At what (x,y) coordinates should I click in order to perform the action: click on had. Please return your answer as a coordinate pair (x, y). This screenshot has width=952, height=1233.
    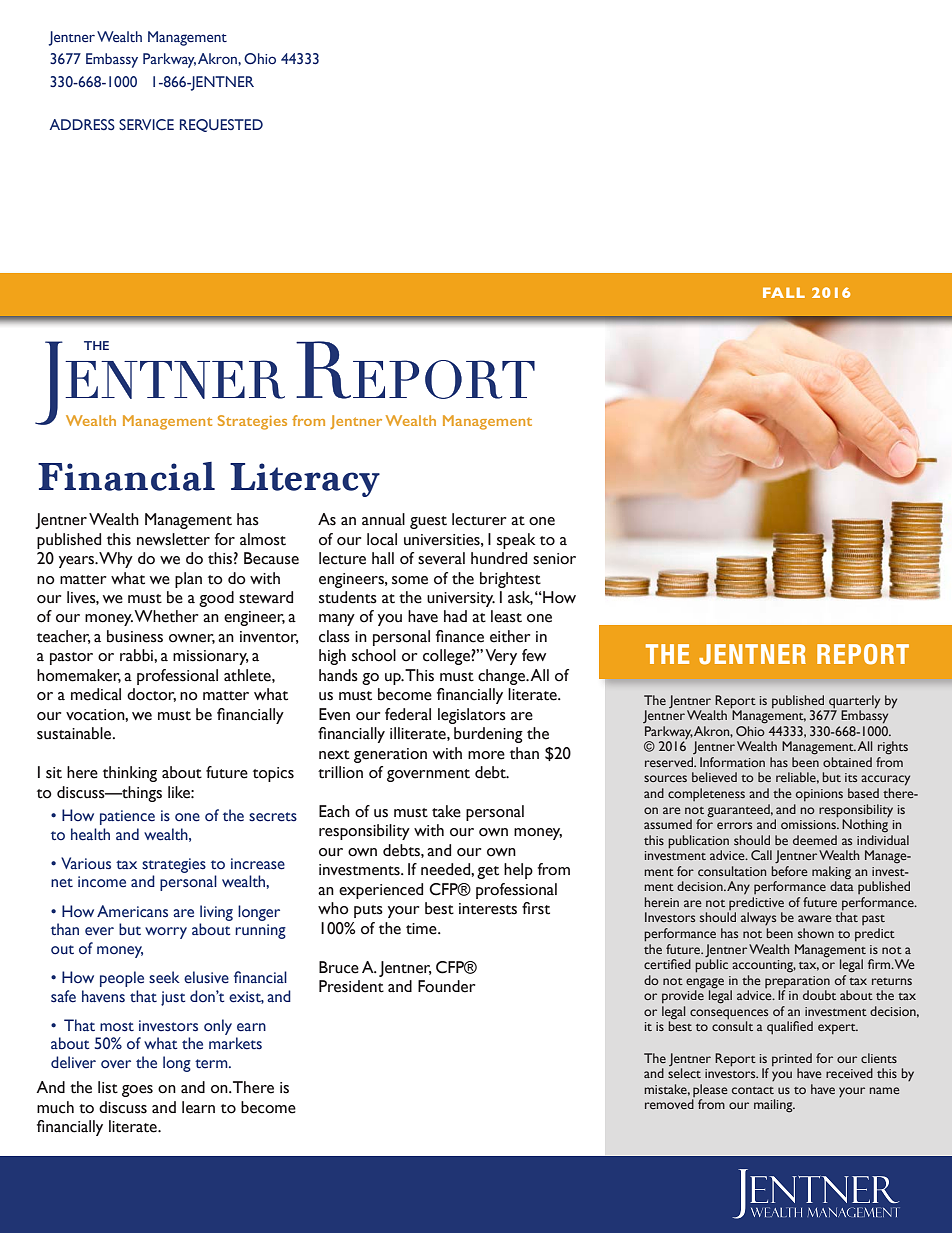
    Looking at the image, I should click on (455, 616).
